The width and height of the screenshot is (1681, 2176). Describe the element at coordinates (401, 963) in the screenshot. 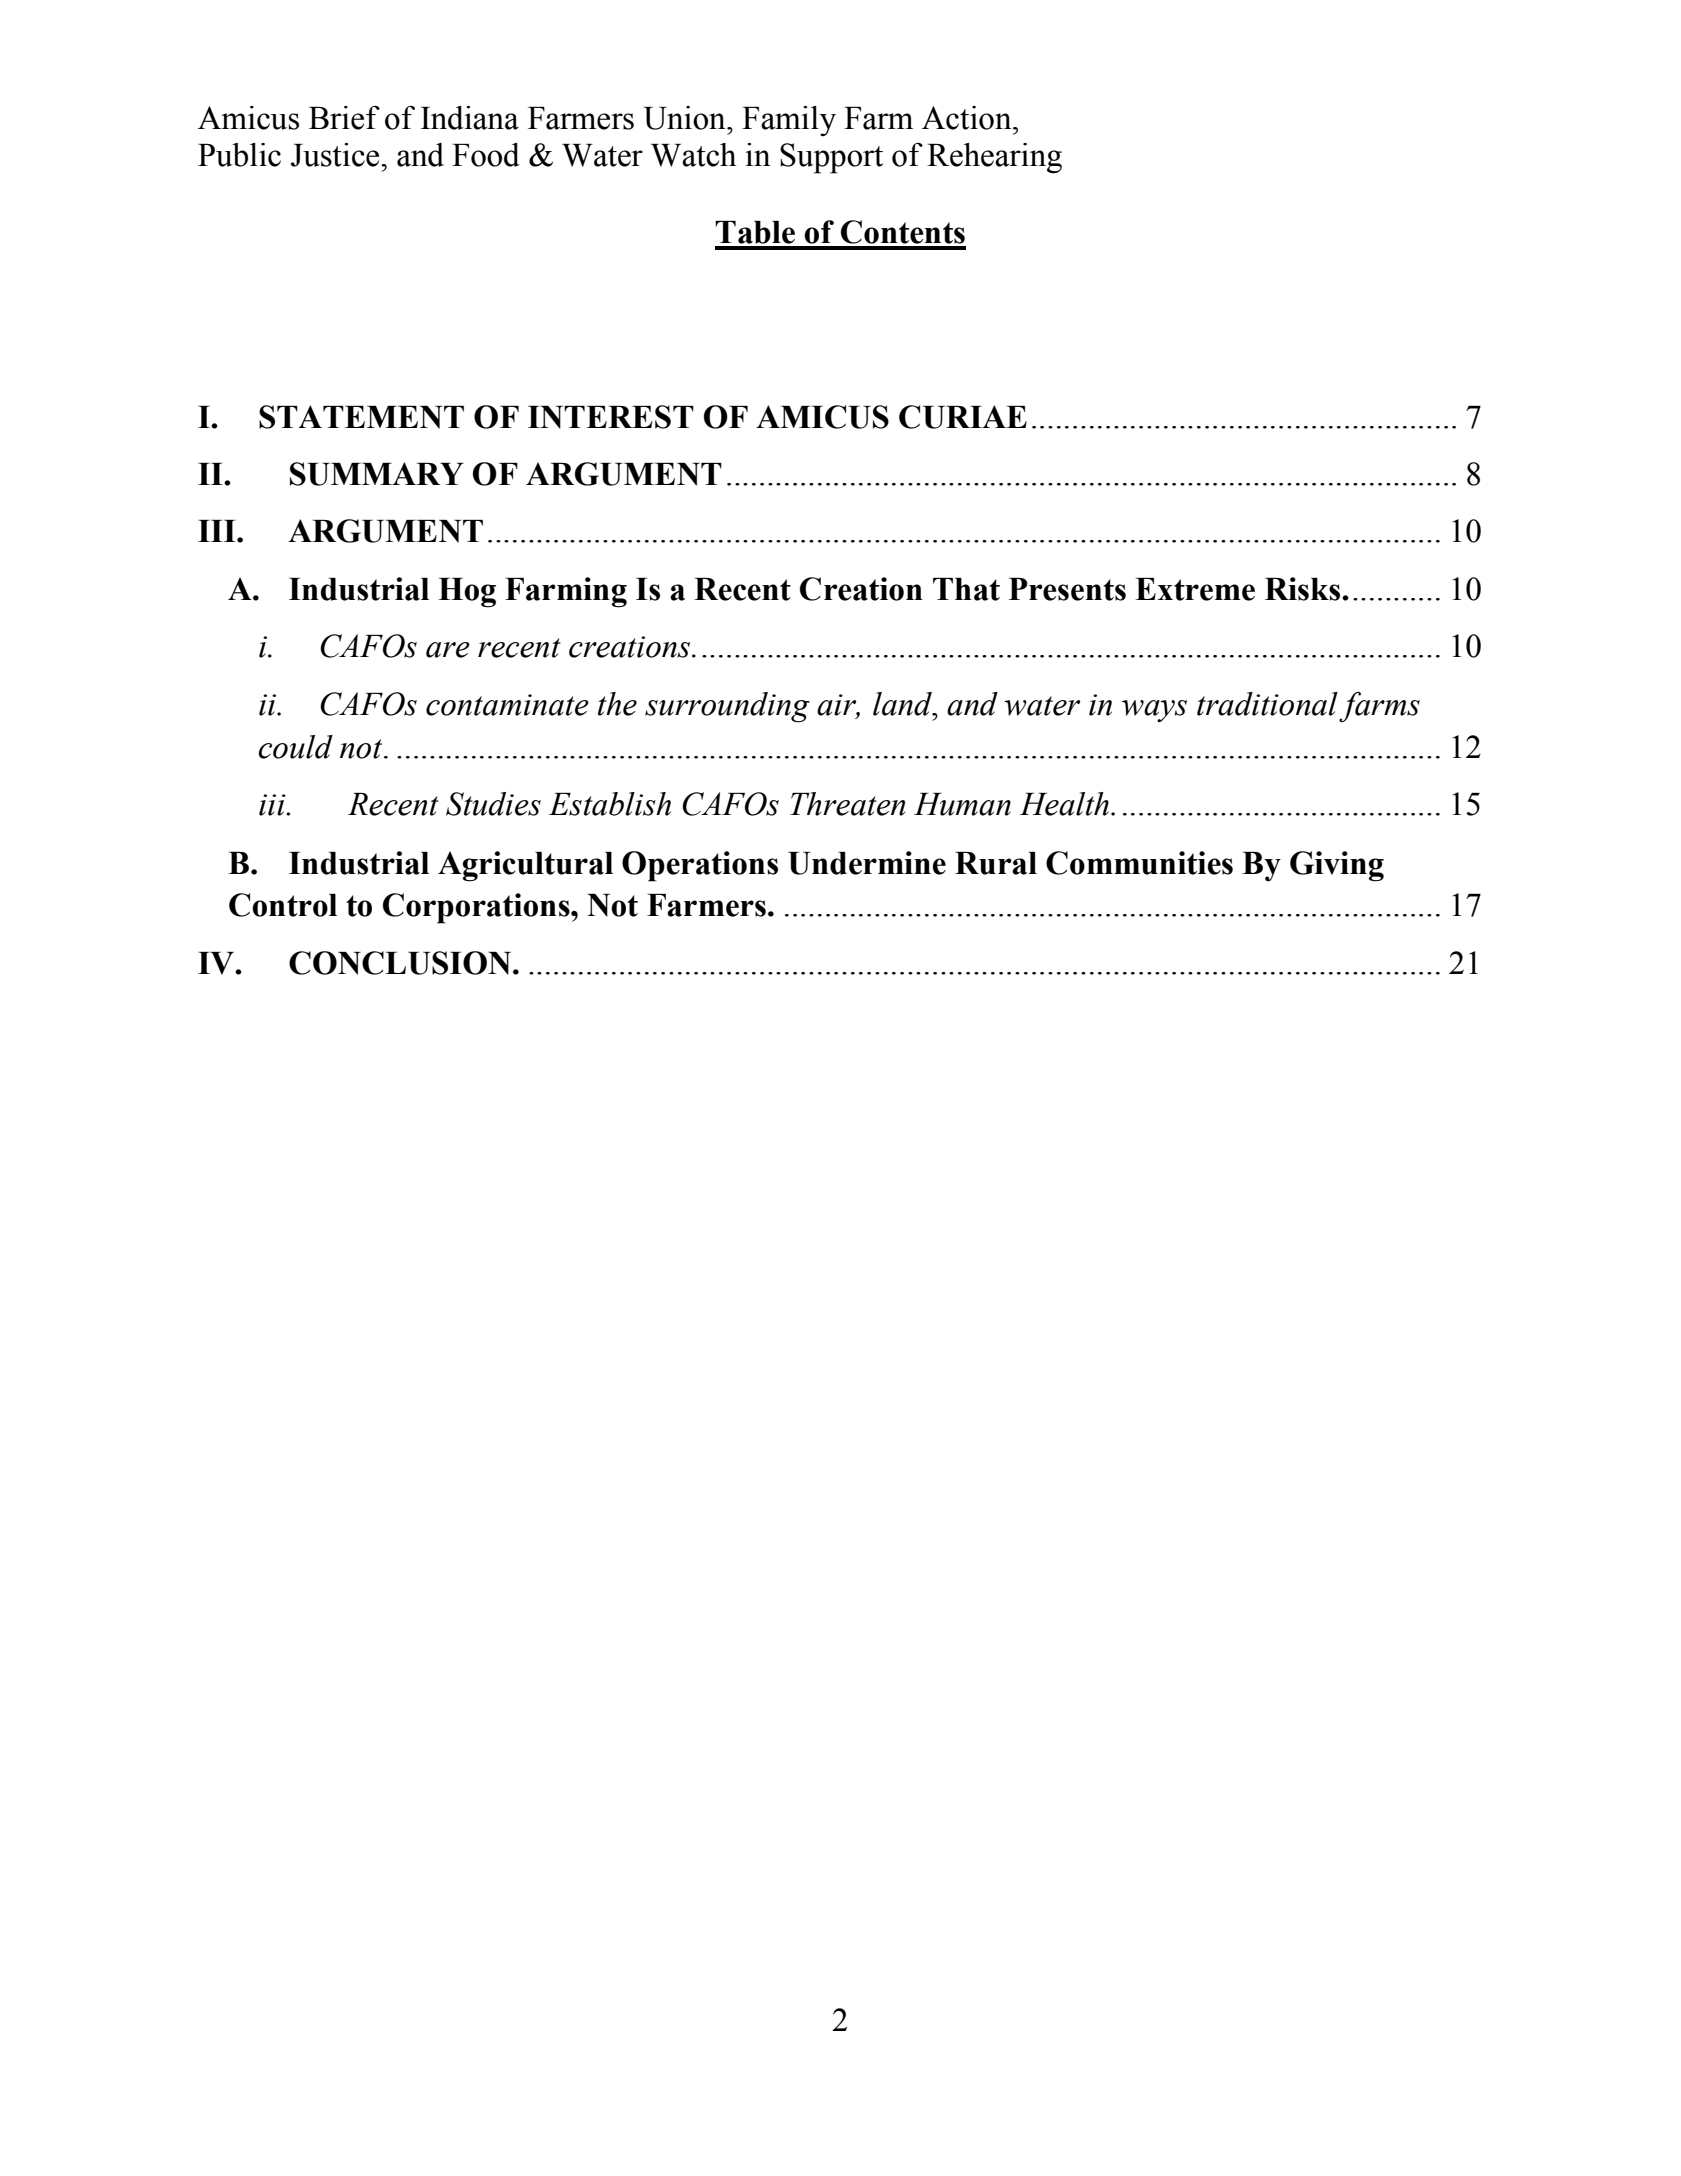

I see `CONCLUSION` at that location.
